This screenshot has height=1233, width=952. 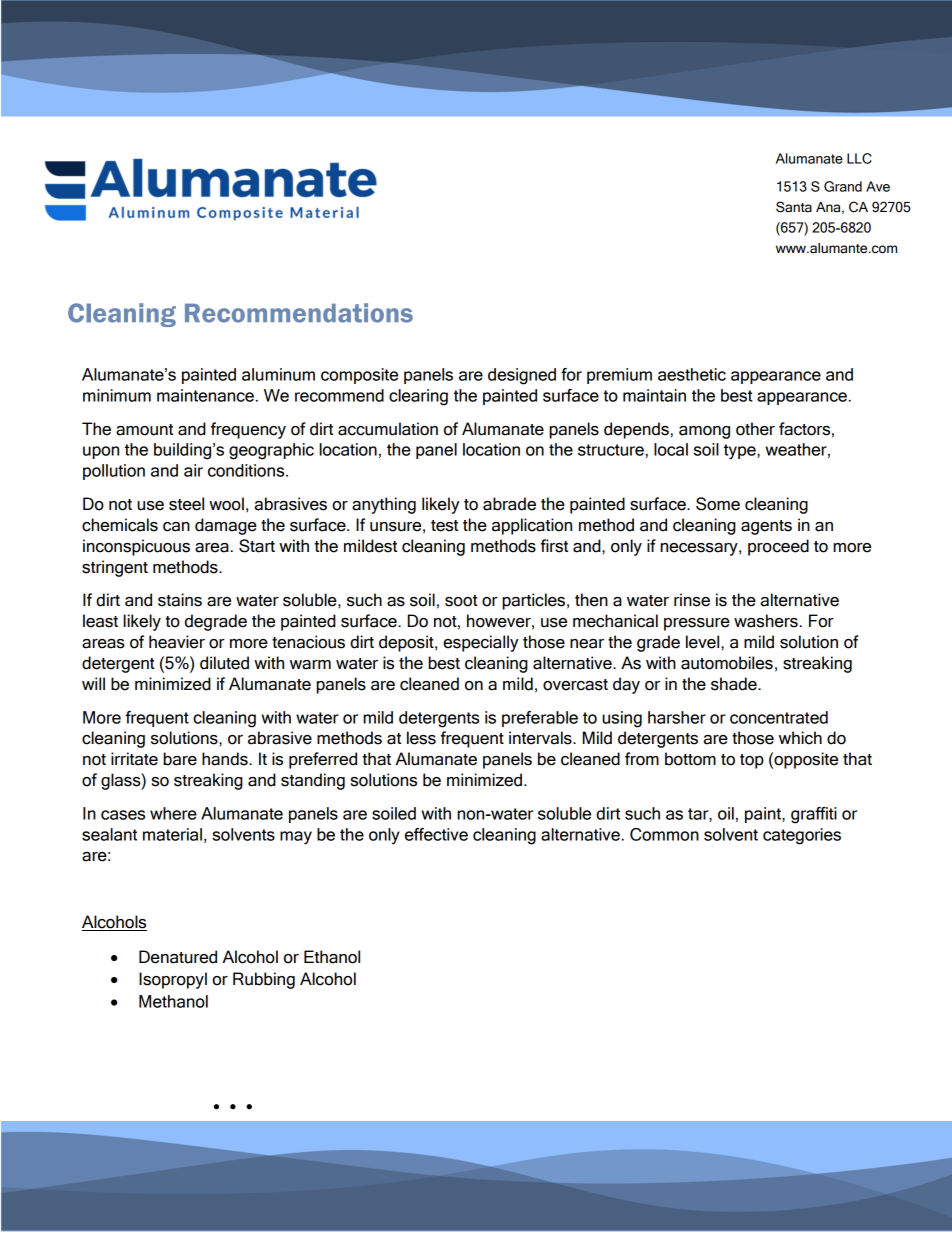 I want to click on Grand, so click(x=843, y=186).
